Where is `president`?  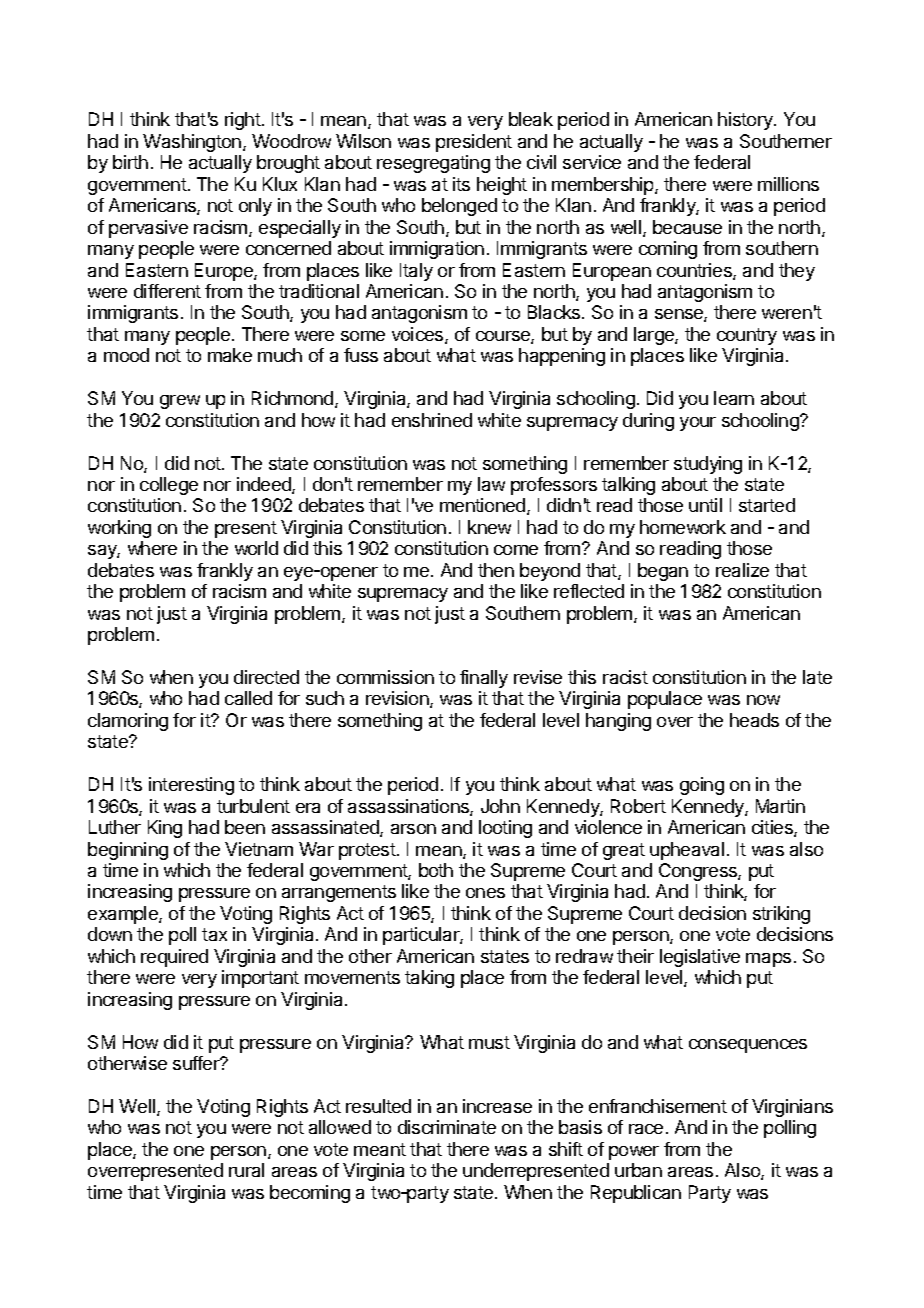 president is located at coordinates (474, 143).
